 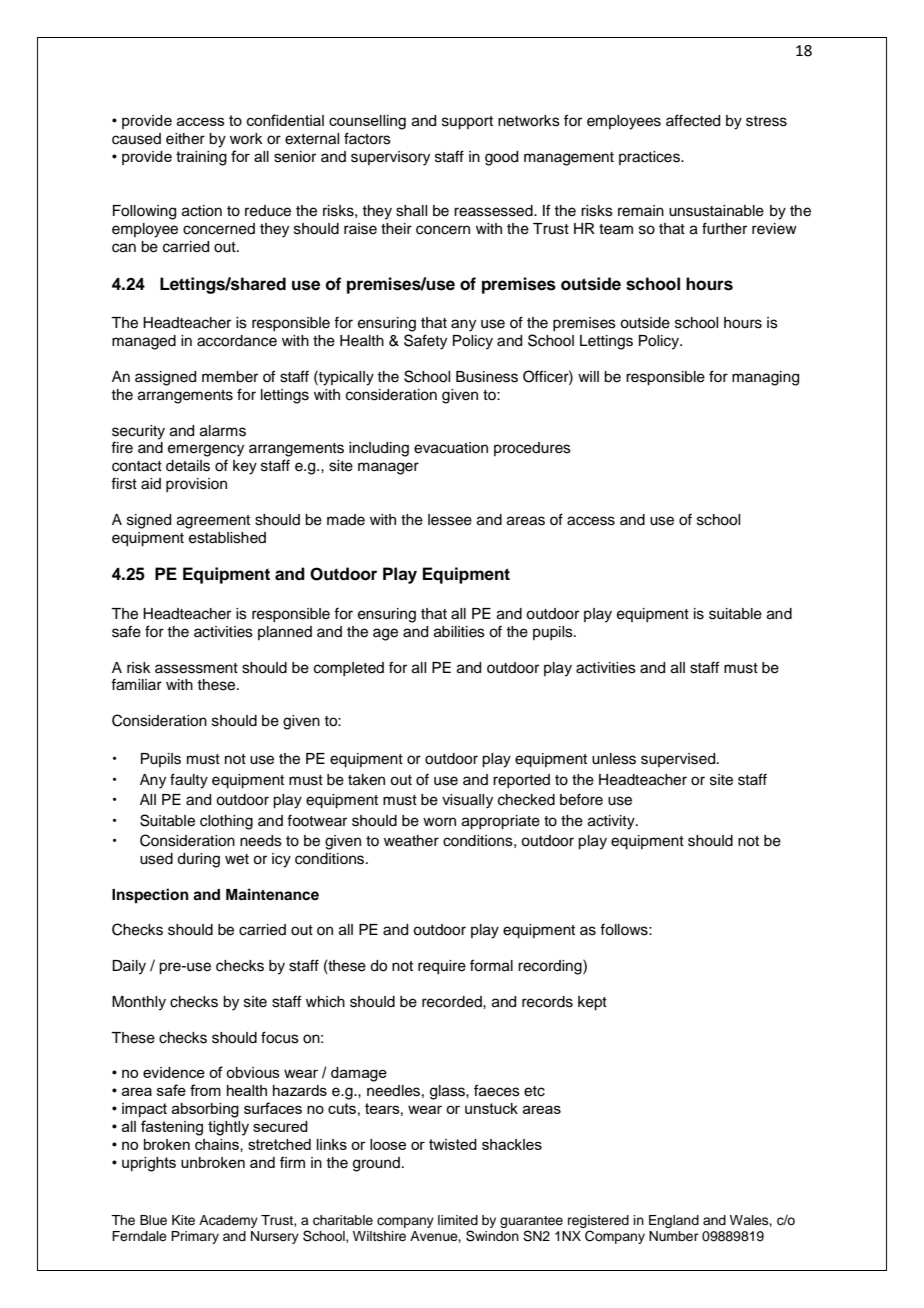 I want to click on Kite, so click(x=183, y=1220).
